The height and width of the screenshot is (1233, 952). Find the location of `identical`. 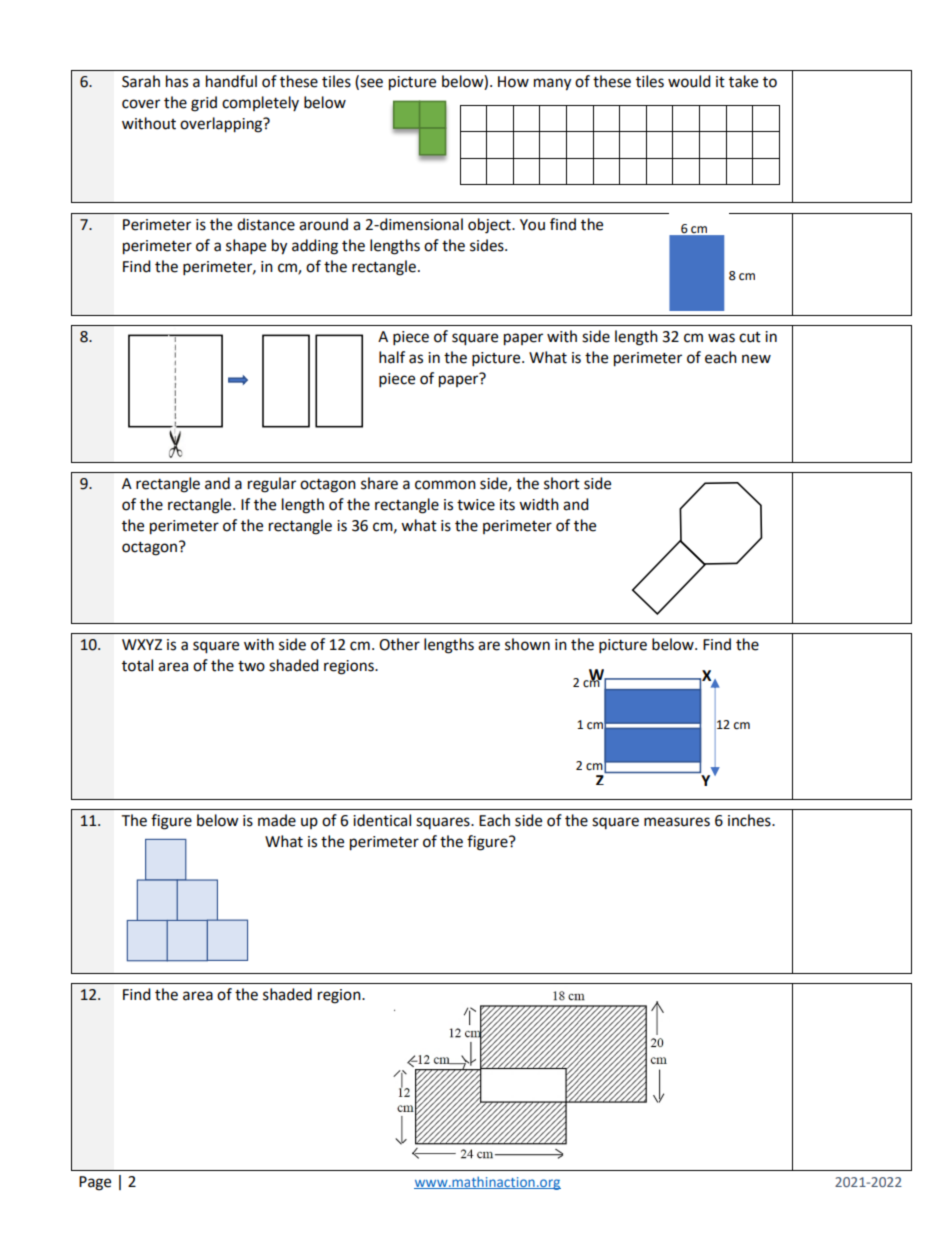

identical is located at coordinates (382, 820).
